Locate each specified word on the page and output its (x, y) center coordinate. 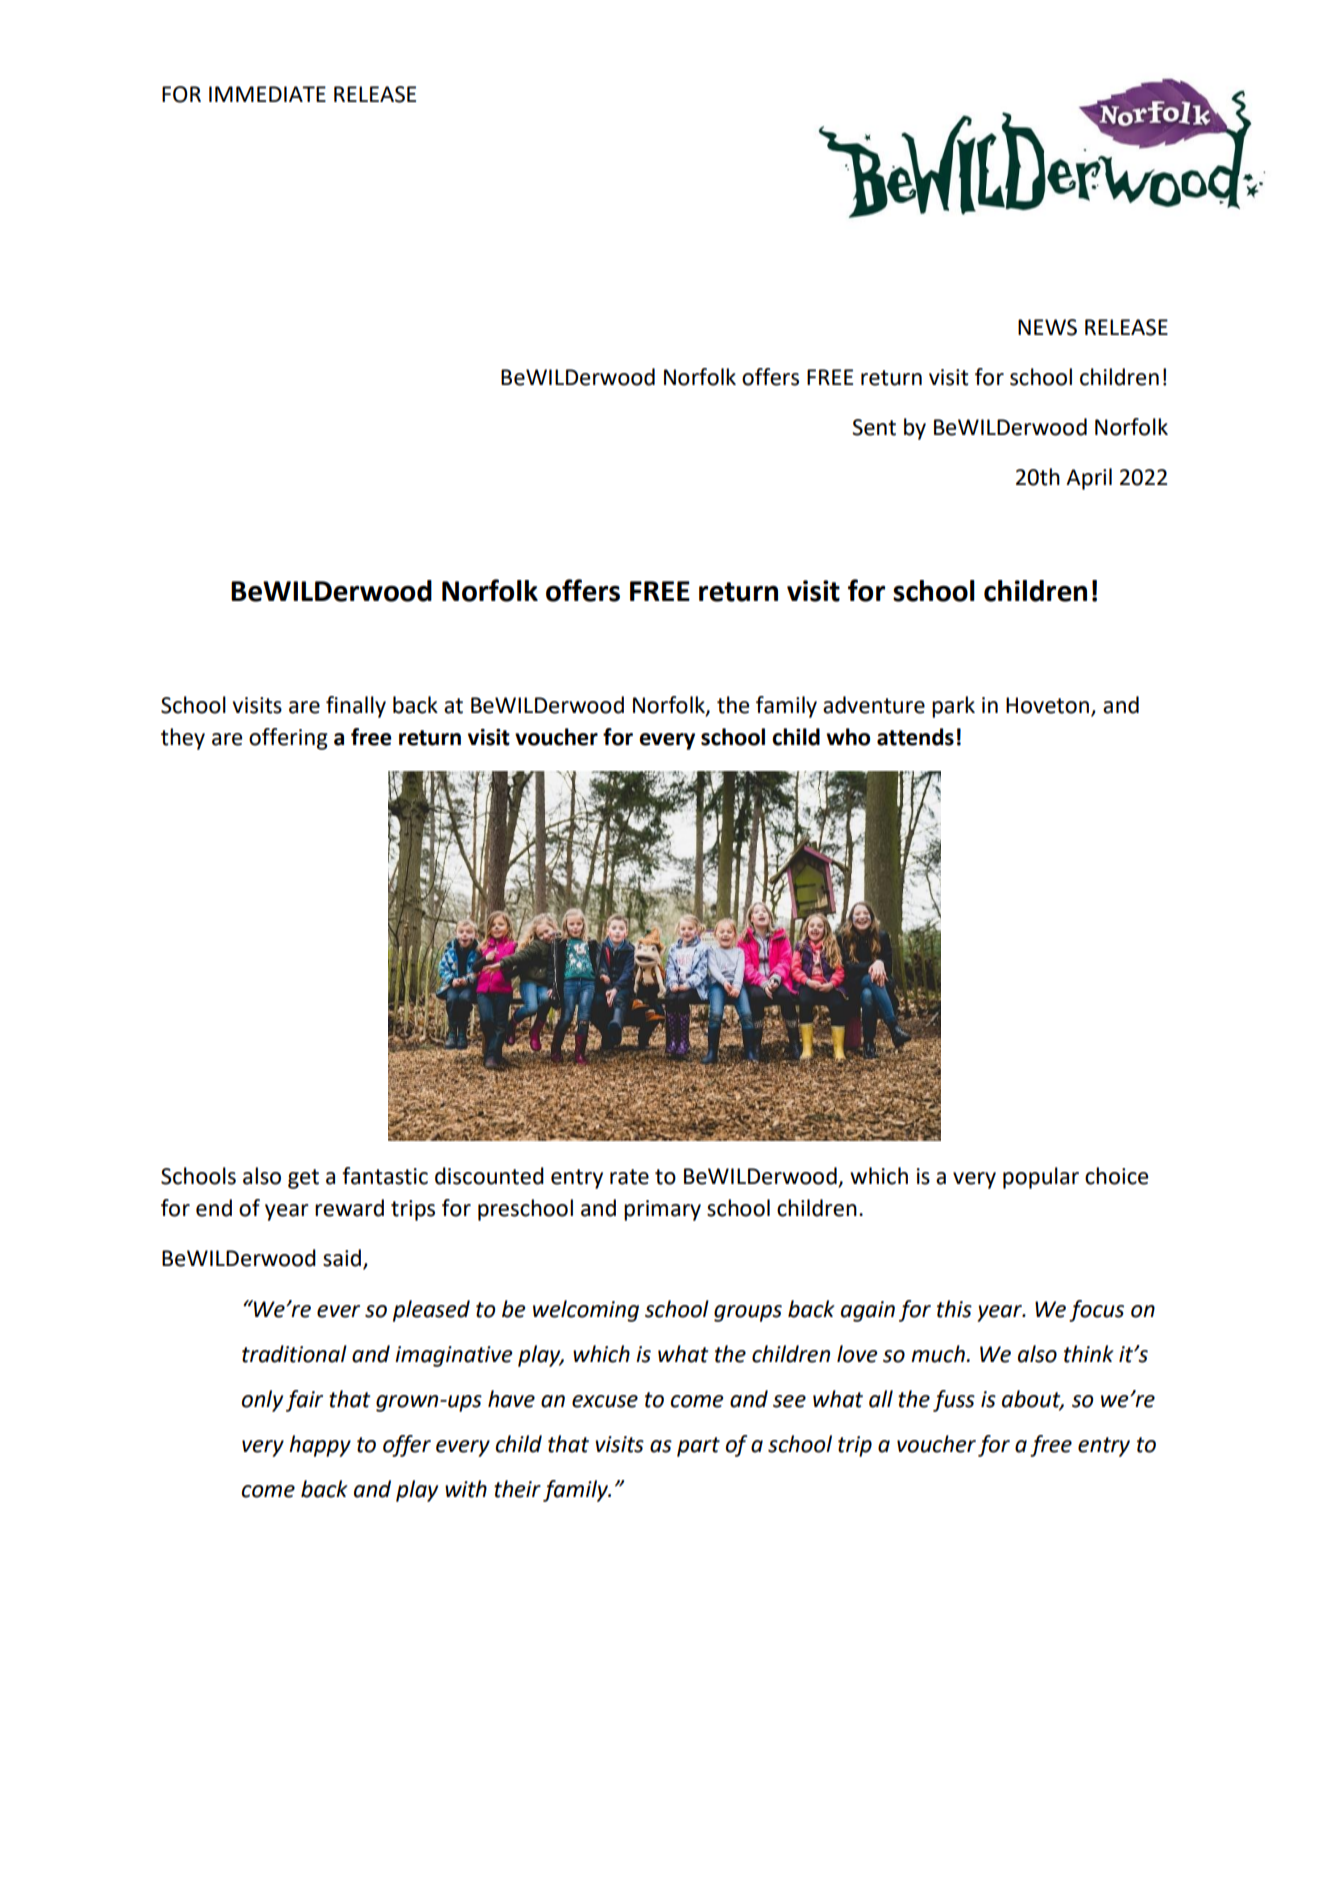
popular (1041, 1178)
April (1089, 479)
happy (320, 1446)
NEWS (1047, 327)
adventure (874, 705)
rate (629, 1177)
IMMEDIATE (267, 94)
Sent (874, 427)
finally (356, 707)
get (303, 1179)
